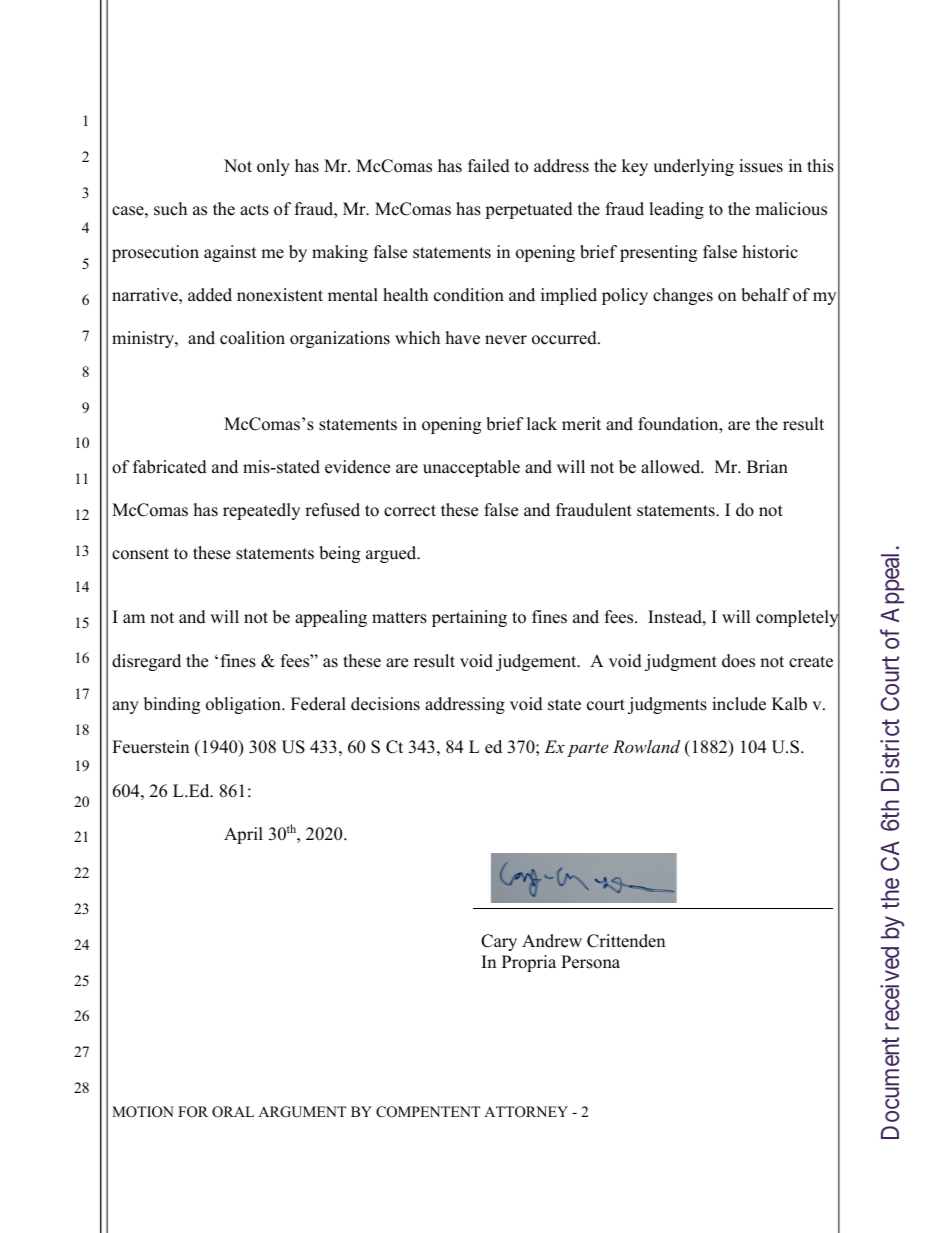 This screenshot has width=952, height=1233. I want to click on unacceptable, so click(471, 468).
